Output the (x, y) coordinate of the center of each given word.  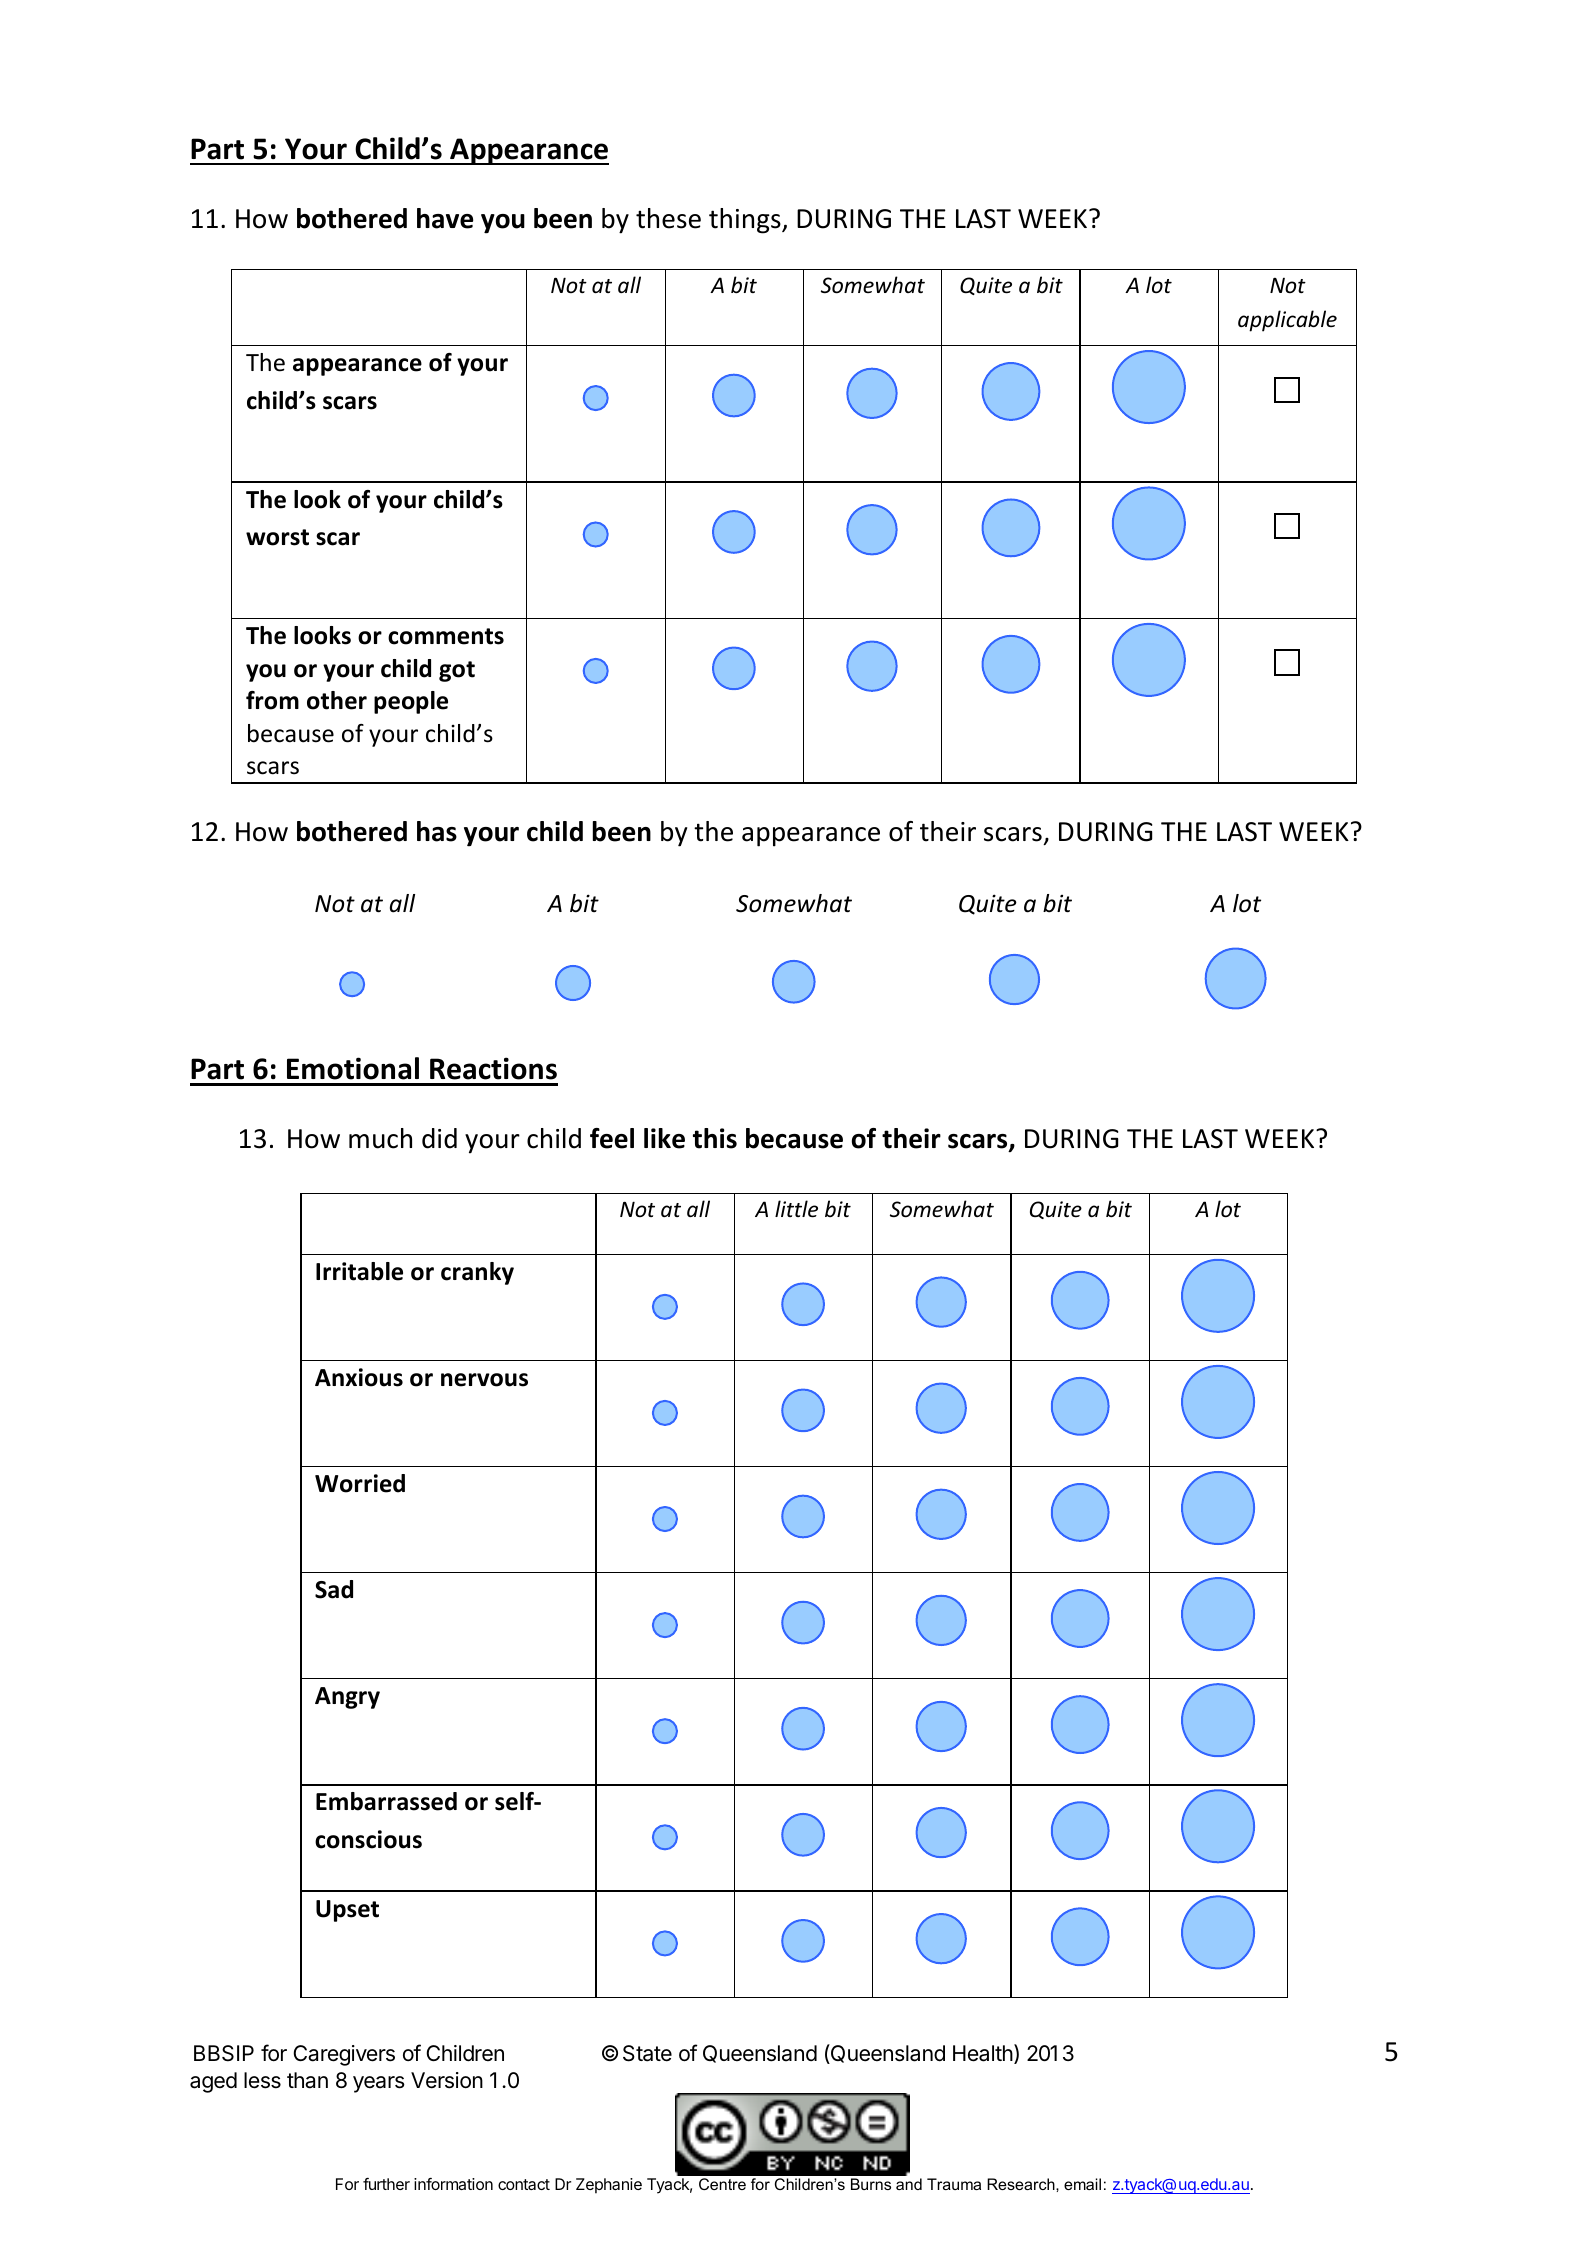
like (664, 1138)
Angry (347, 1698)
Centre (722, 2184)
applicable (1287, 321)
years (379, 2084)
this (715, 1138)
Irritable (359, 1271)
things (746, 221)
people (411, 702)
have (445, 218)
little (796, 1209)
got (457, 671)
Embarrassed (386, 1801)
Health (983, 2053)
